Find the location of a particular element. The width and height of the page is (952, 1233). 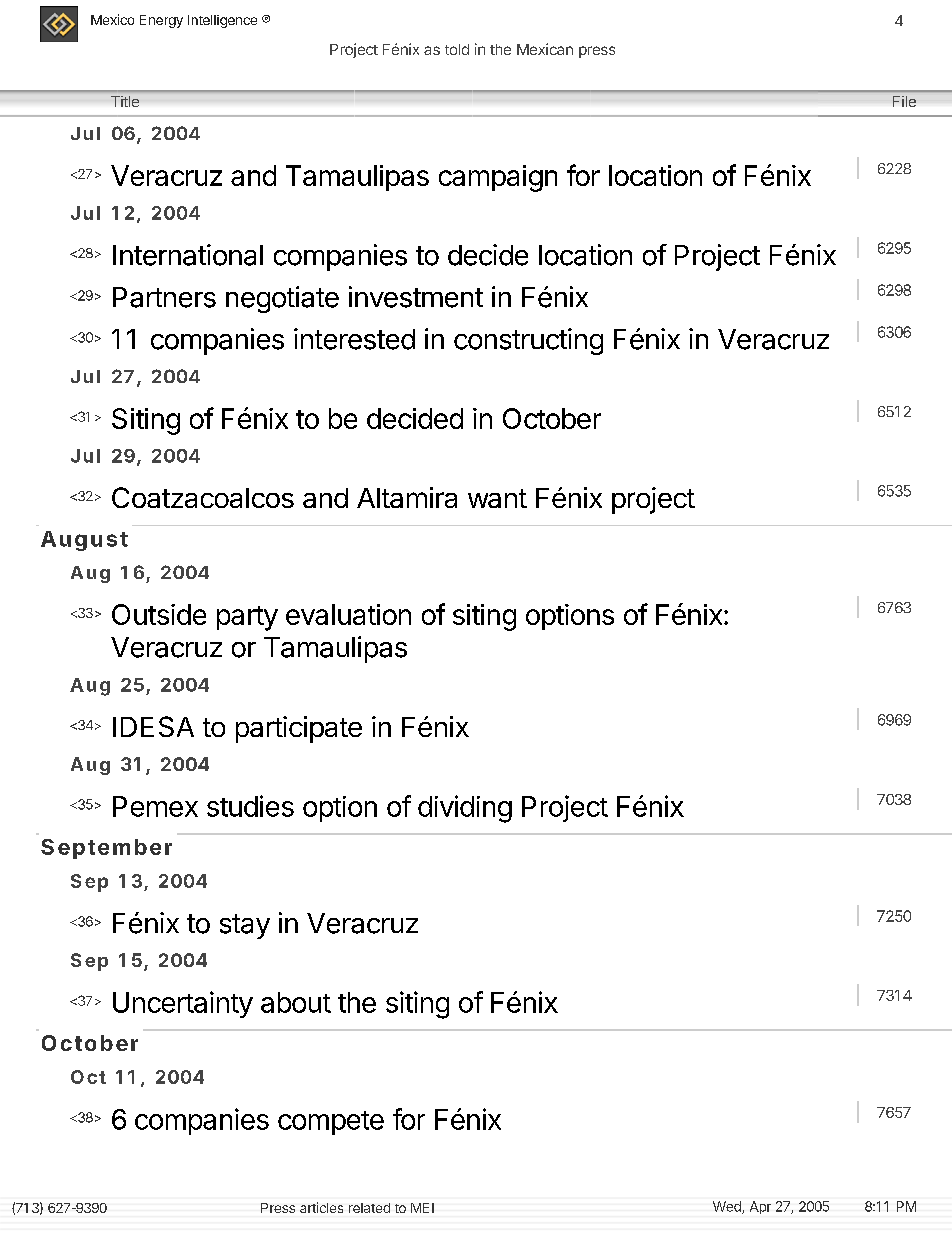

MEI is located at coordinates (422, 1208).
